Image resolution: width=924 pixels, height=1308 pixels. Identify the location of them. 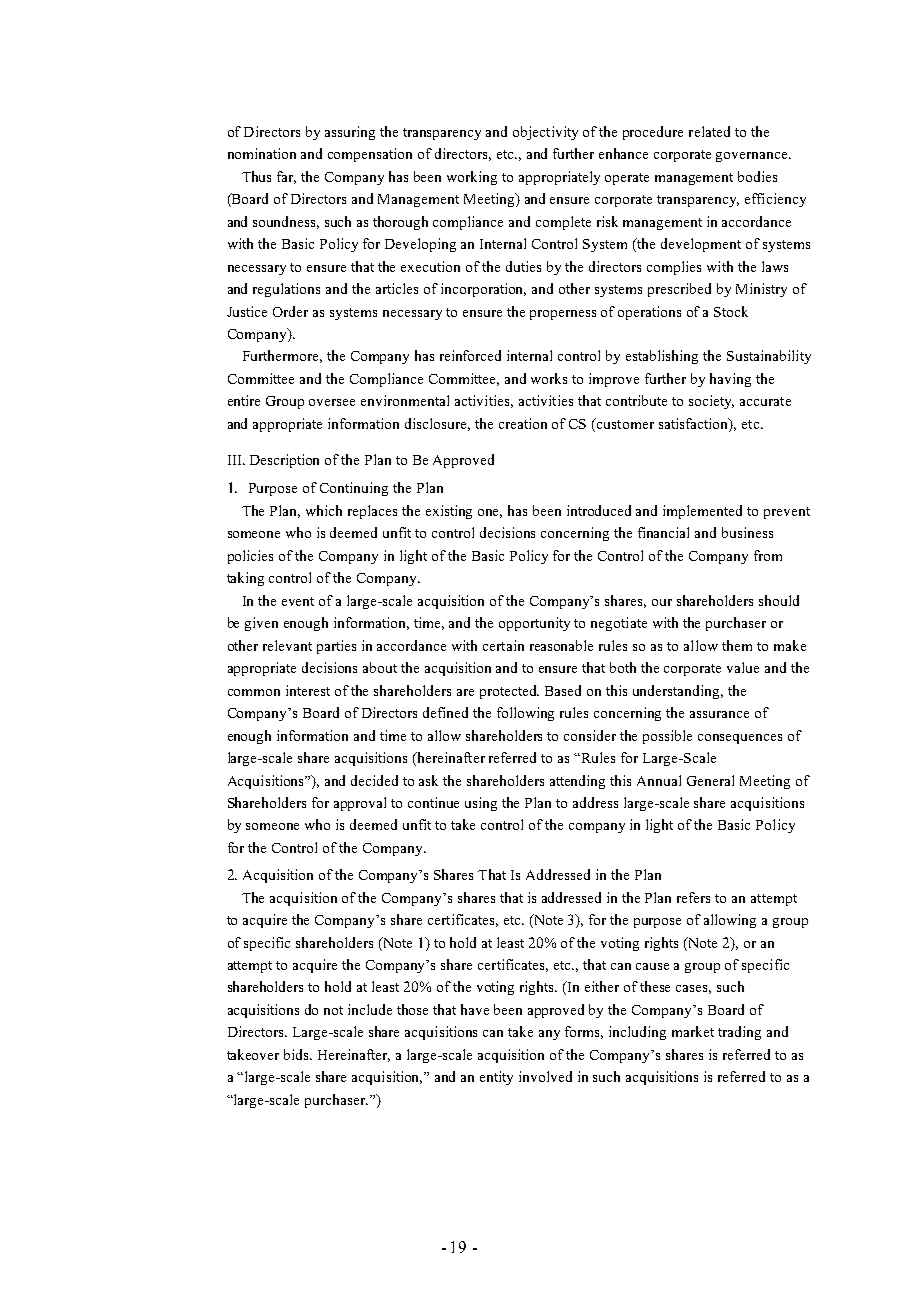
(737, 645).
